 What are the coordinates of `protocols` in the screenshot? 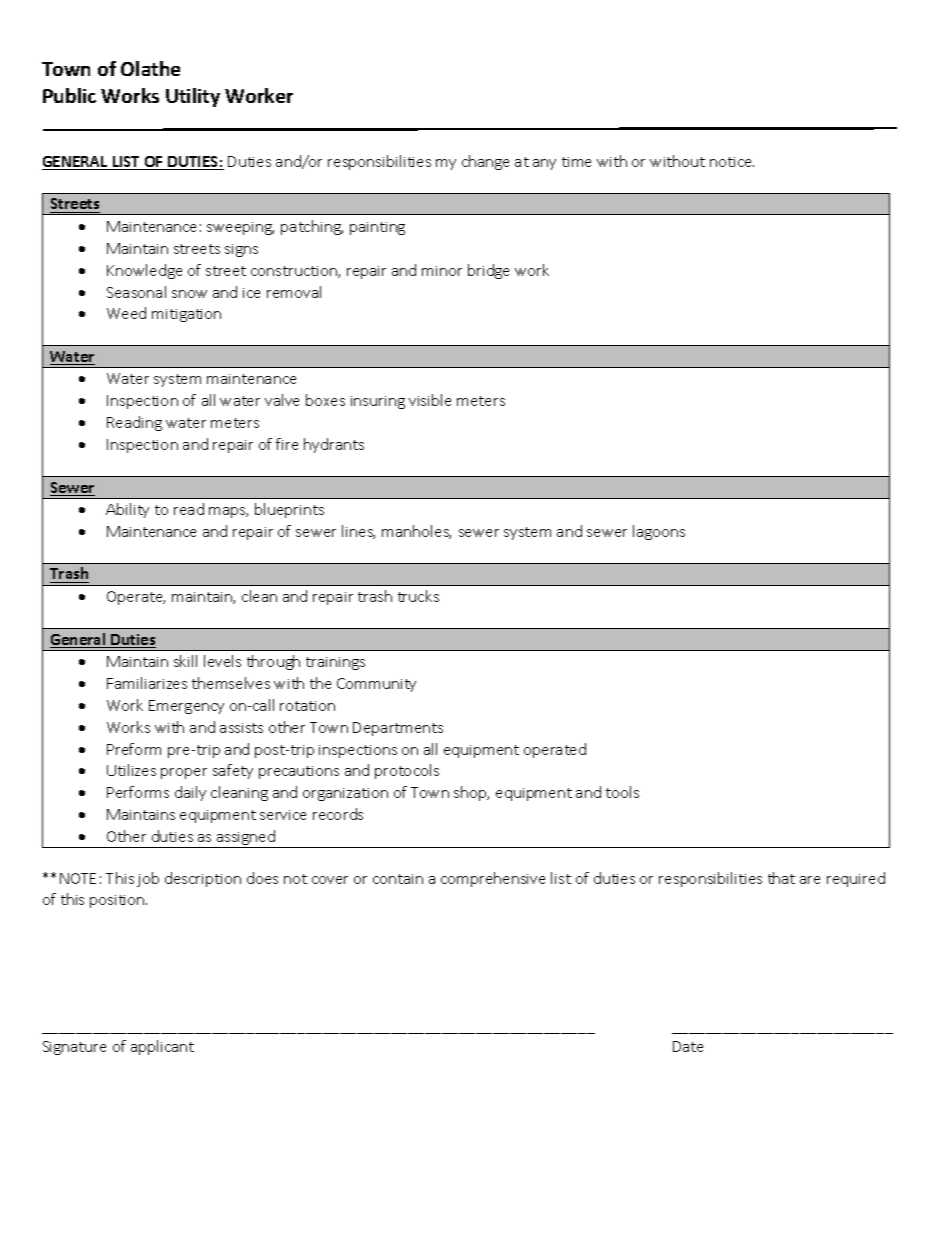 It's located at (407, 771).
